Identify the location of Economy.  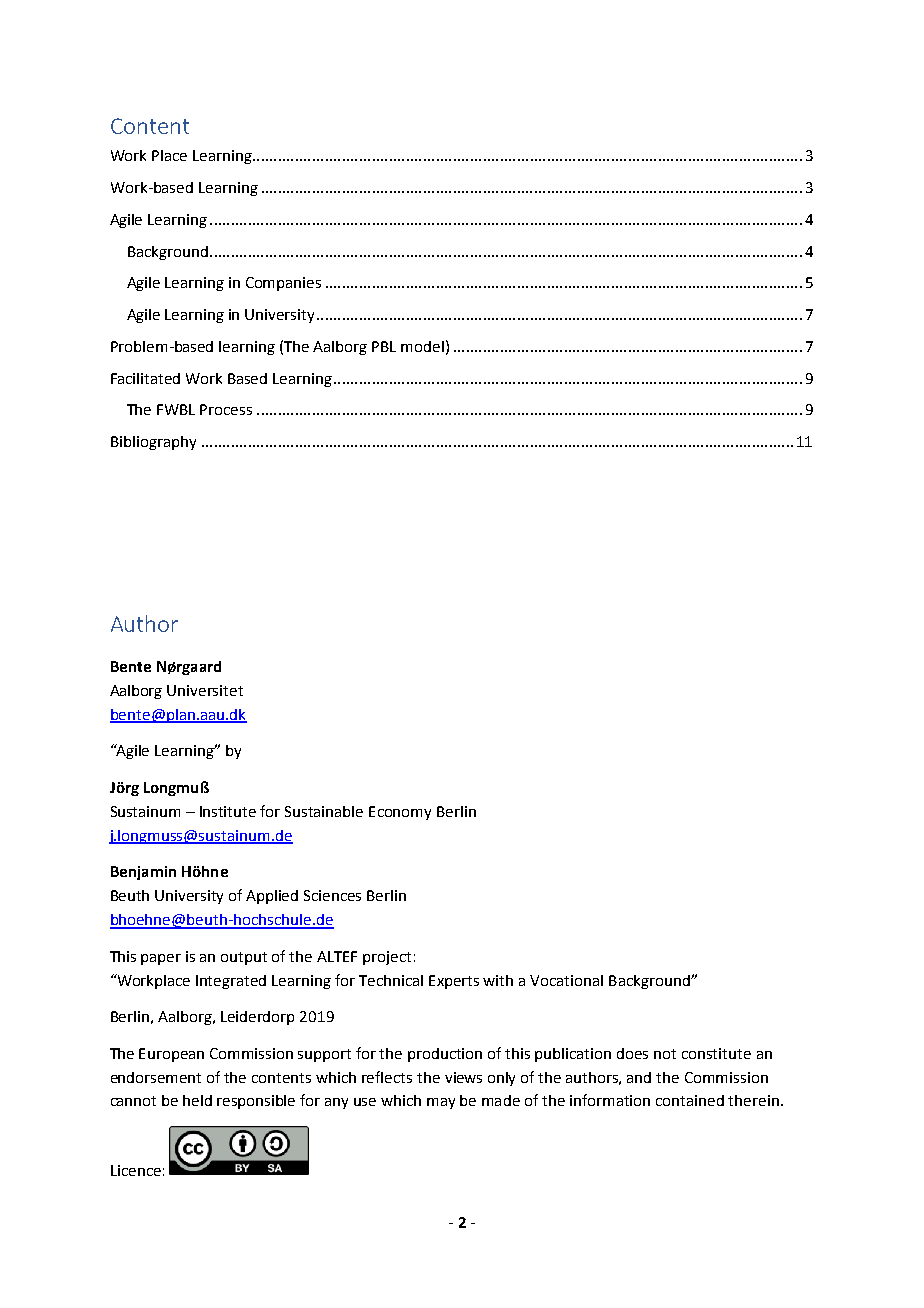
(400, 813).
